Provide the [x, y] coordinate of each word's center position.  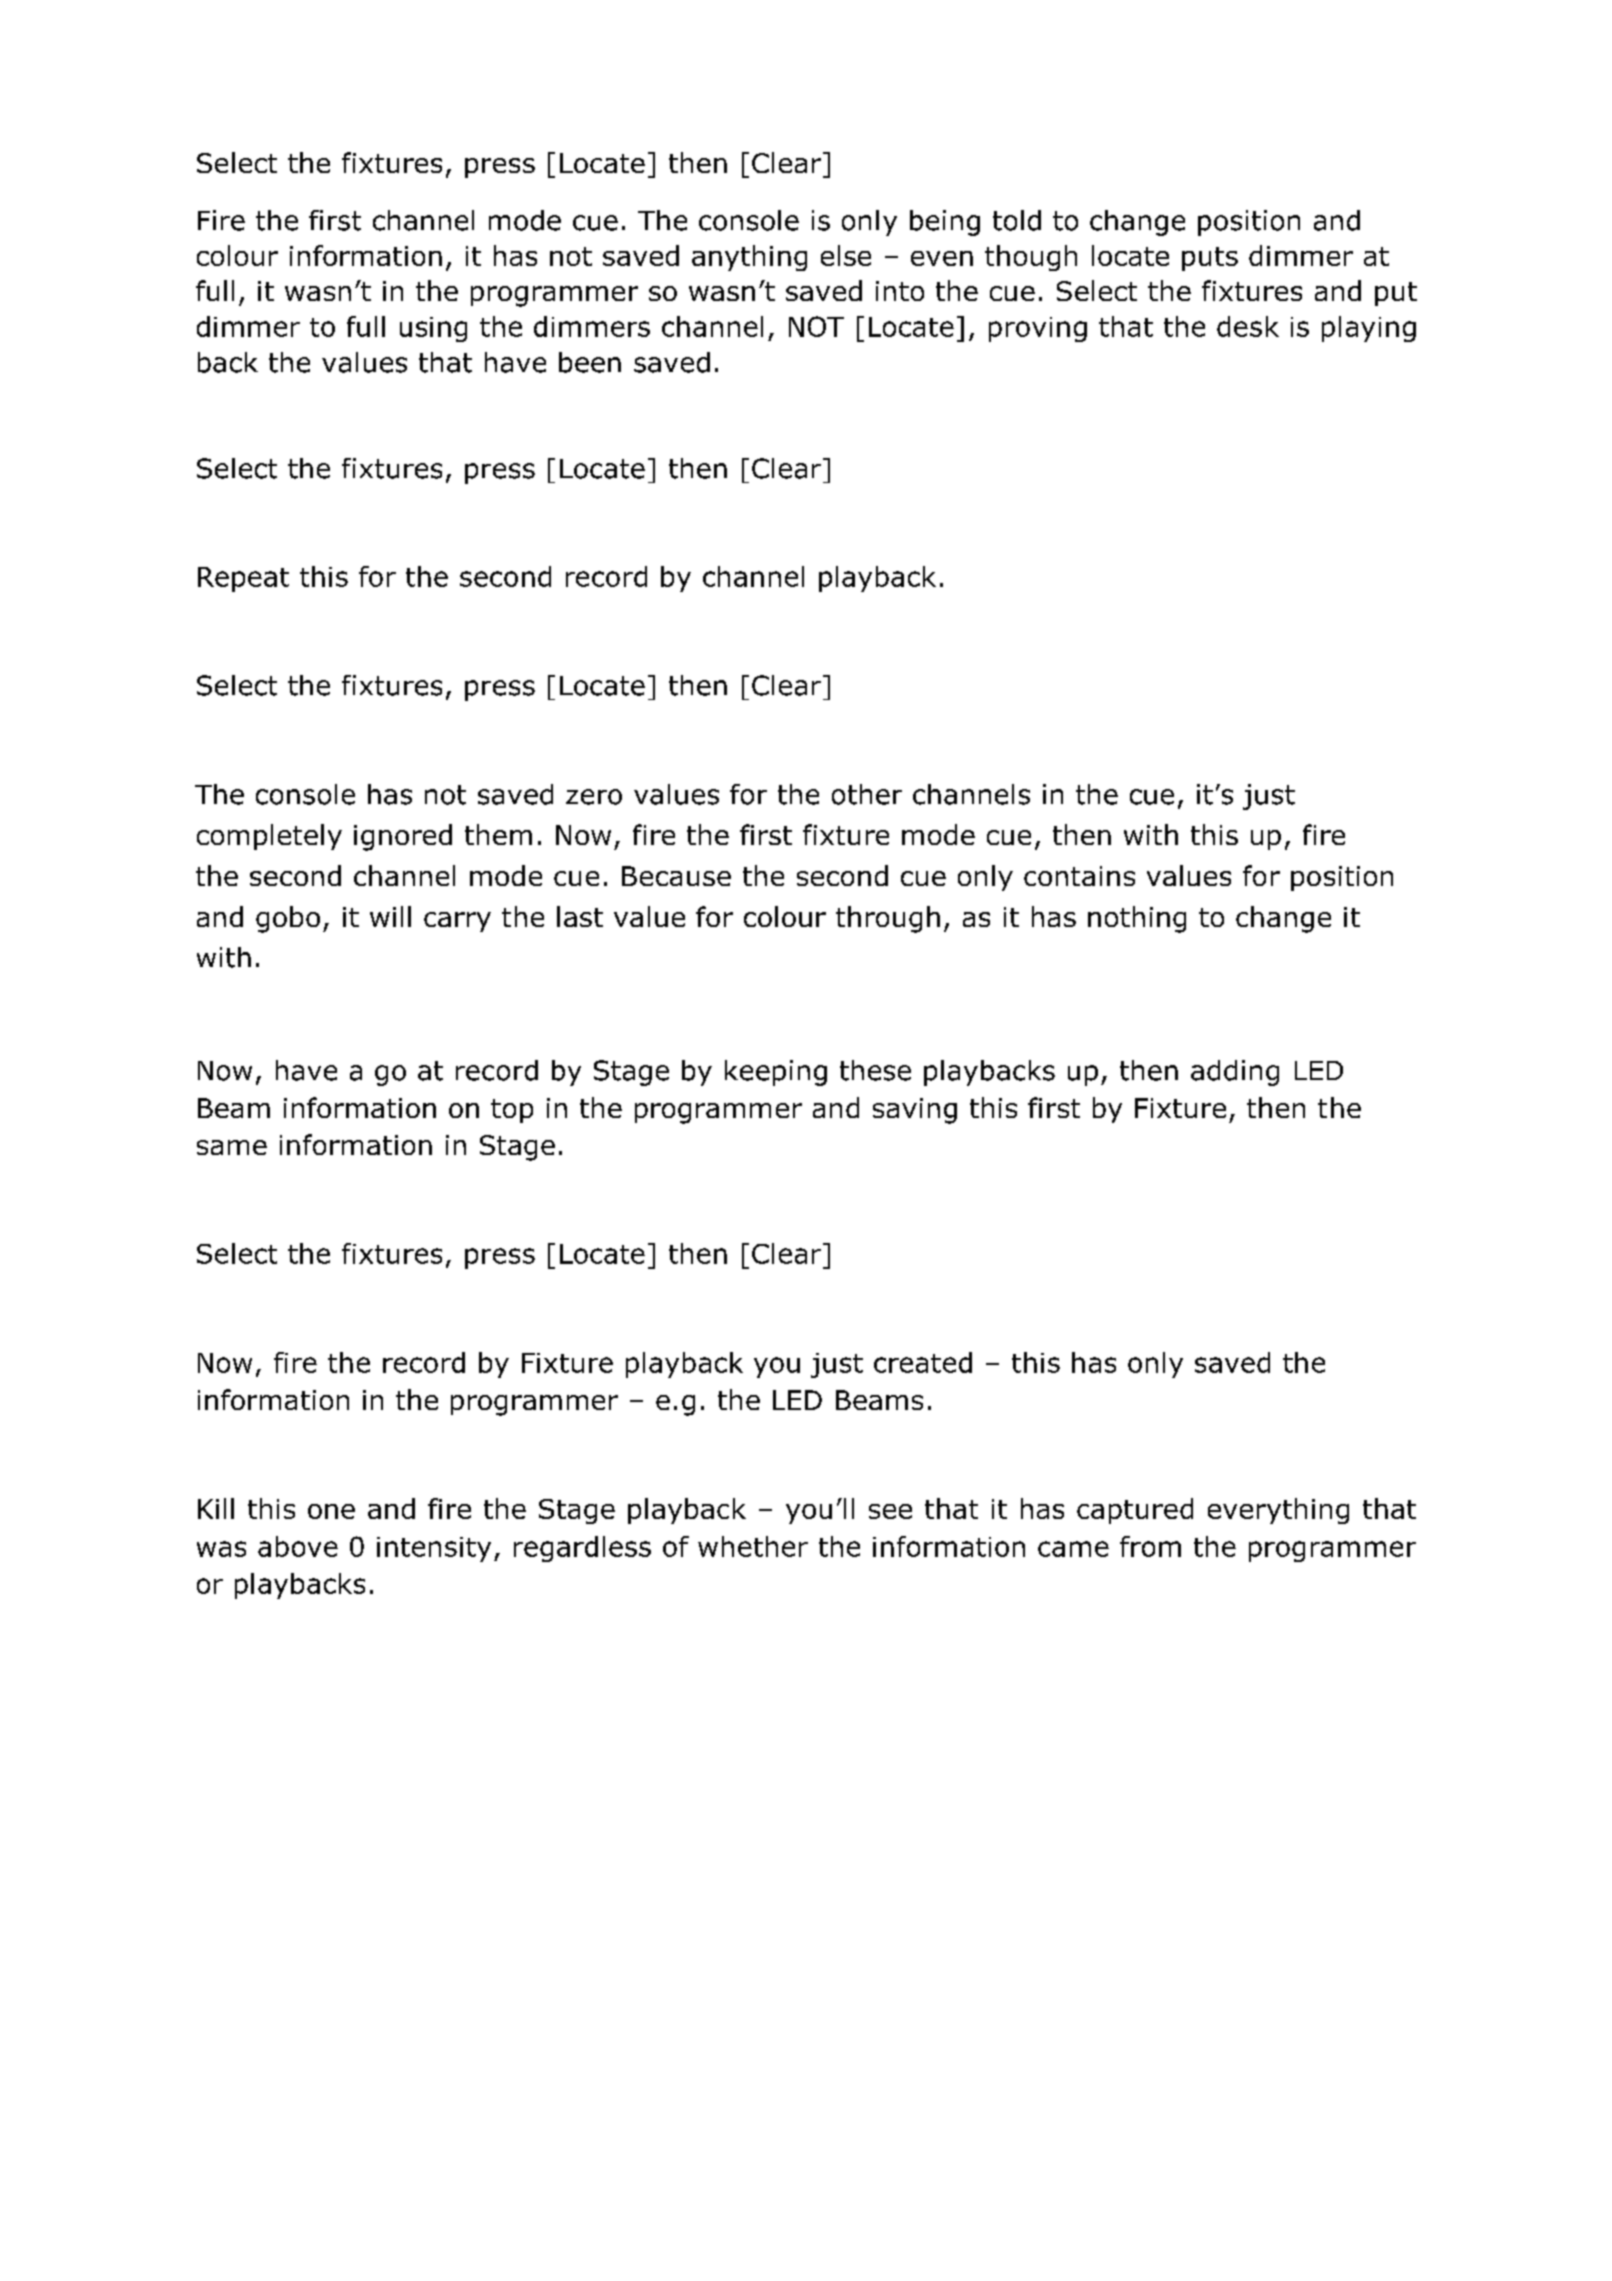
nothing [1137, 919]
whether [753, 1546]
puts [1210, 259]
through [888, 919]
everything [1278, 1511]
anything [749, 258]
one [331, 1511]
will [390, 916]
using [433, 329]
